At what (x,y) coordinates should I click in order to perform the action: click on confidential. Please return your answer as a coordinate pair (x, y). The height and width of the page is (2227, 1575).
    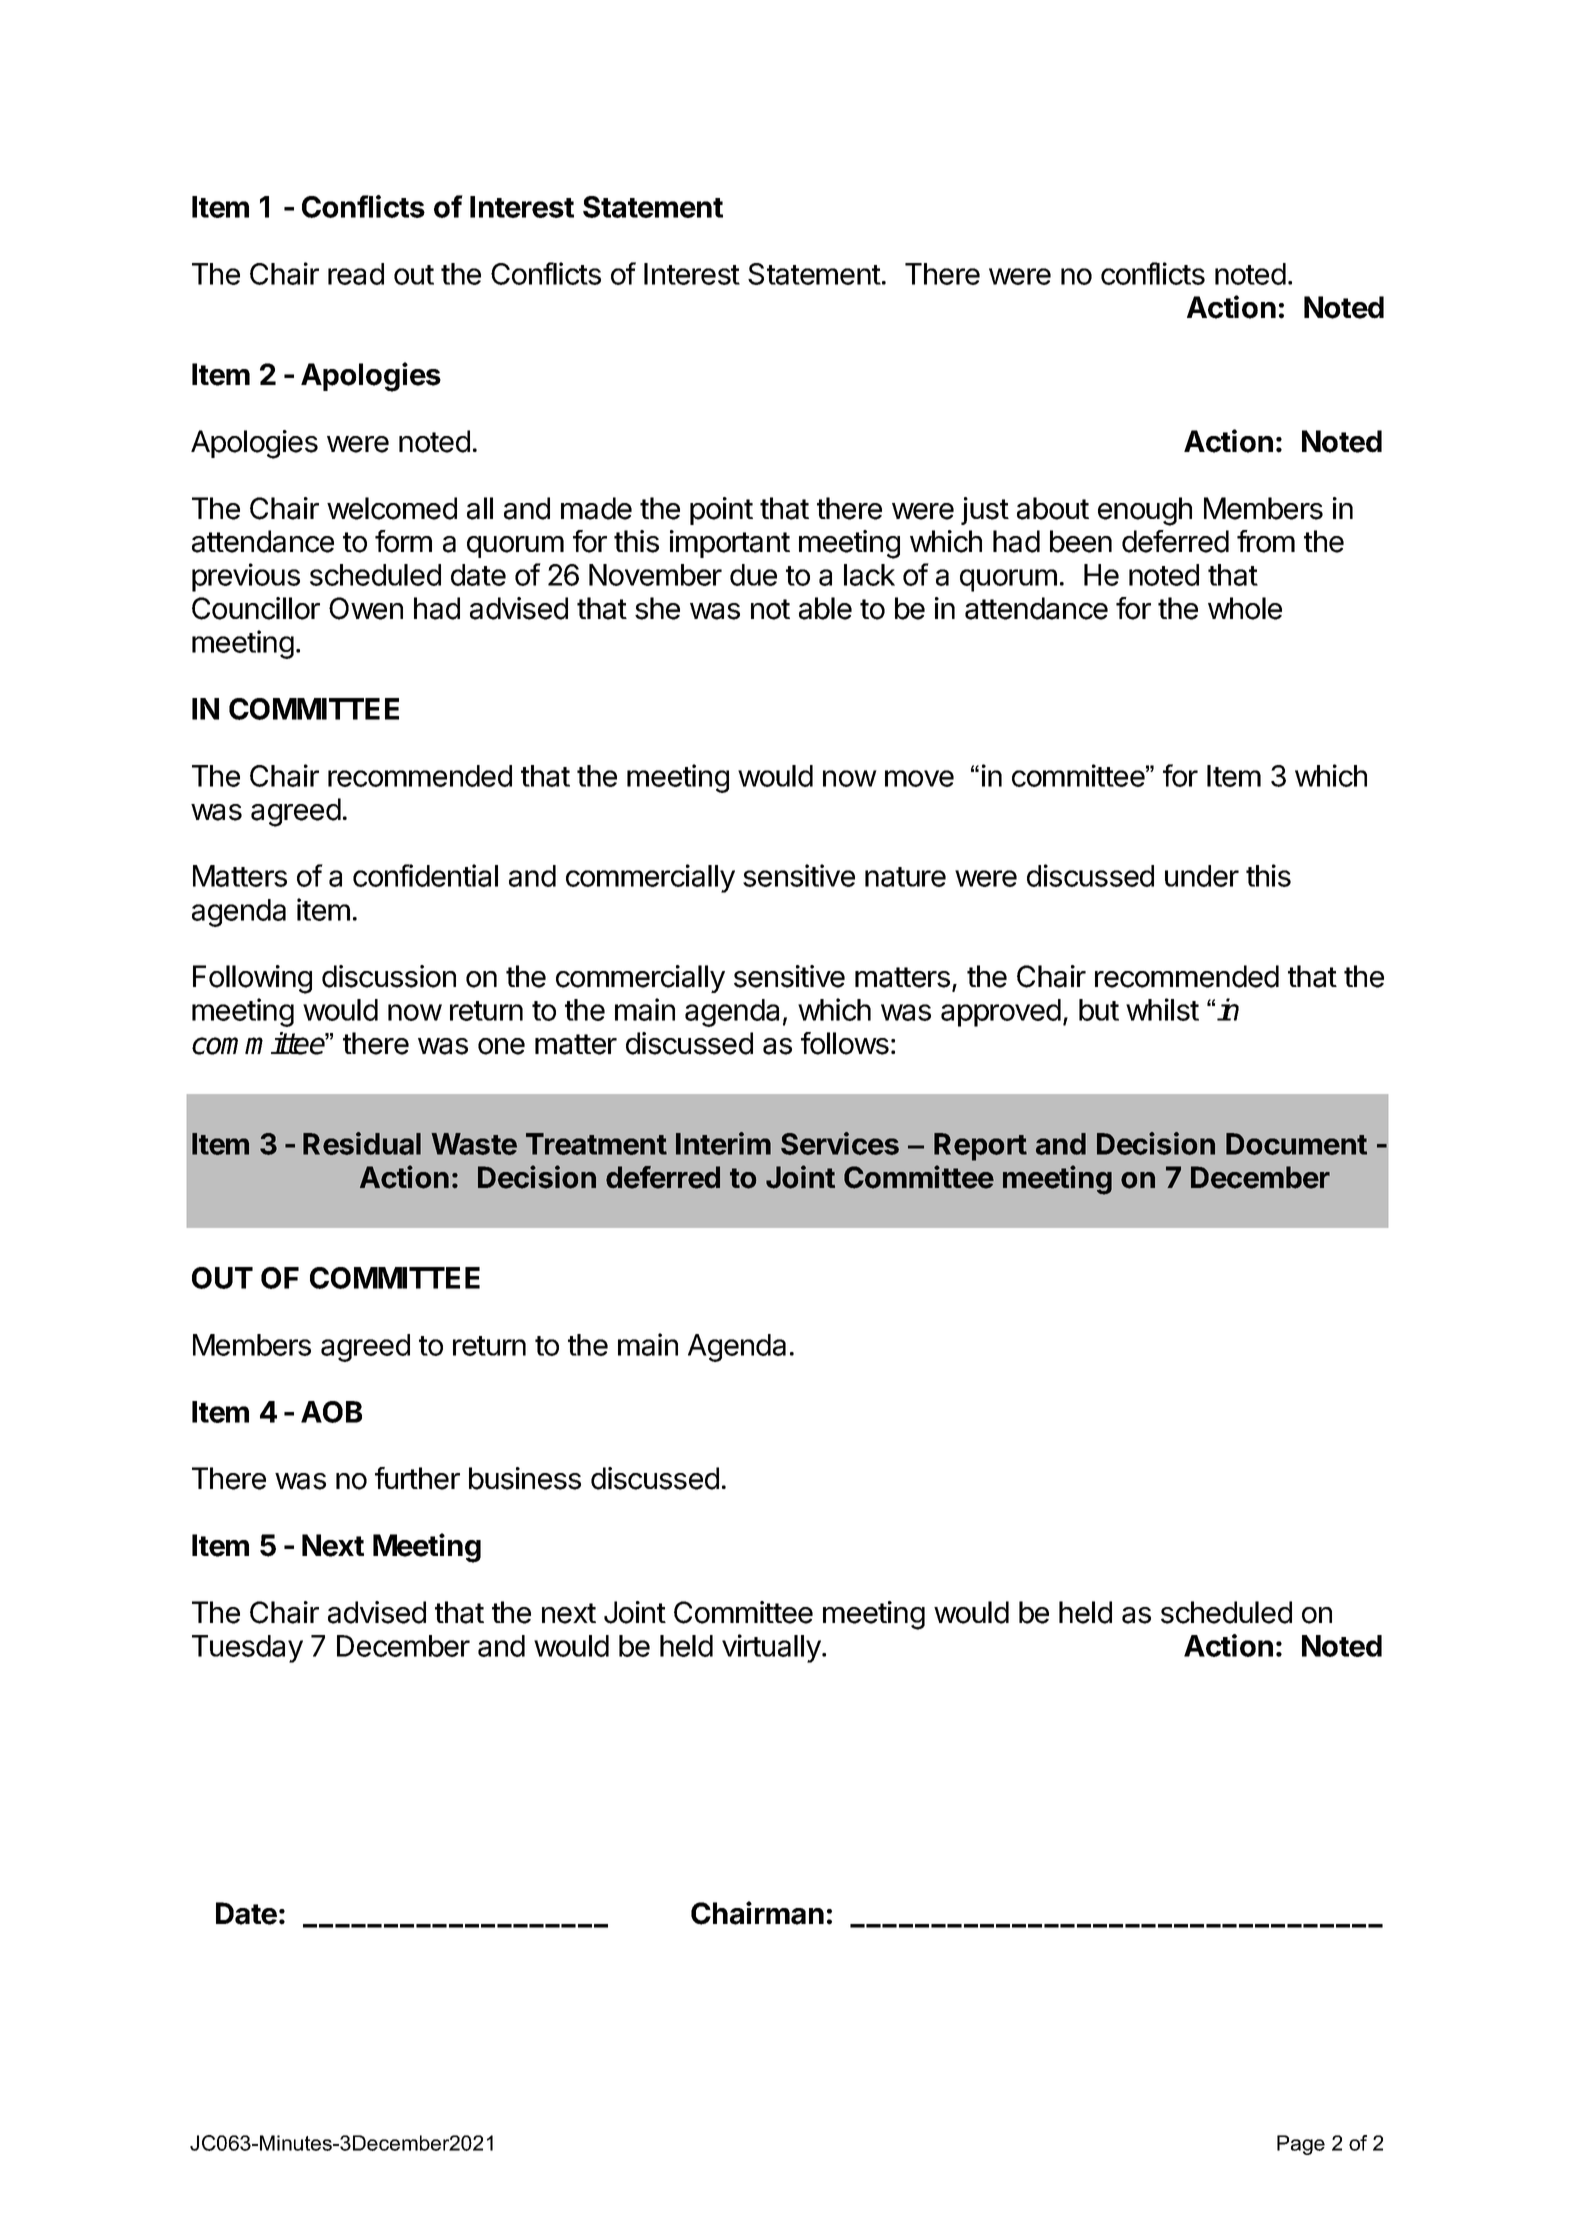
    Looking at the image, I should click on (425, 875).
